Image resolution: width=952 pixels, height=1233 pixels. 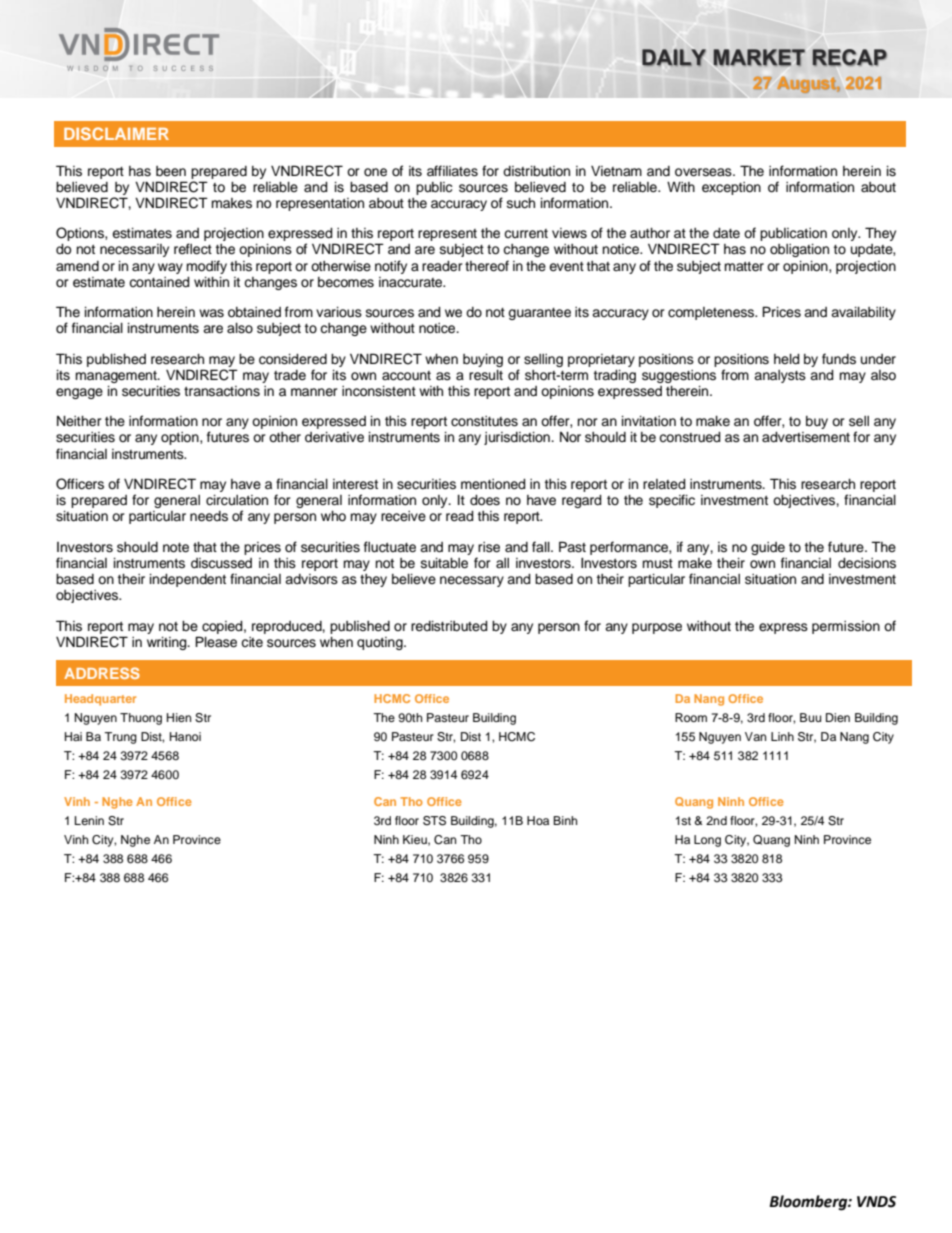 I want to click on MARKET, so click(x=759, y=57).
